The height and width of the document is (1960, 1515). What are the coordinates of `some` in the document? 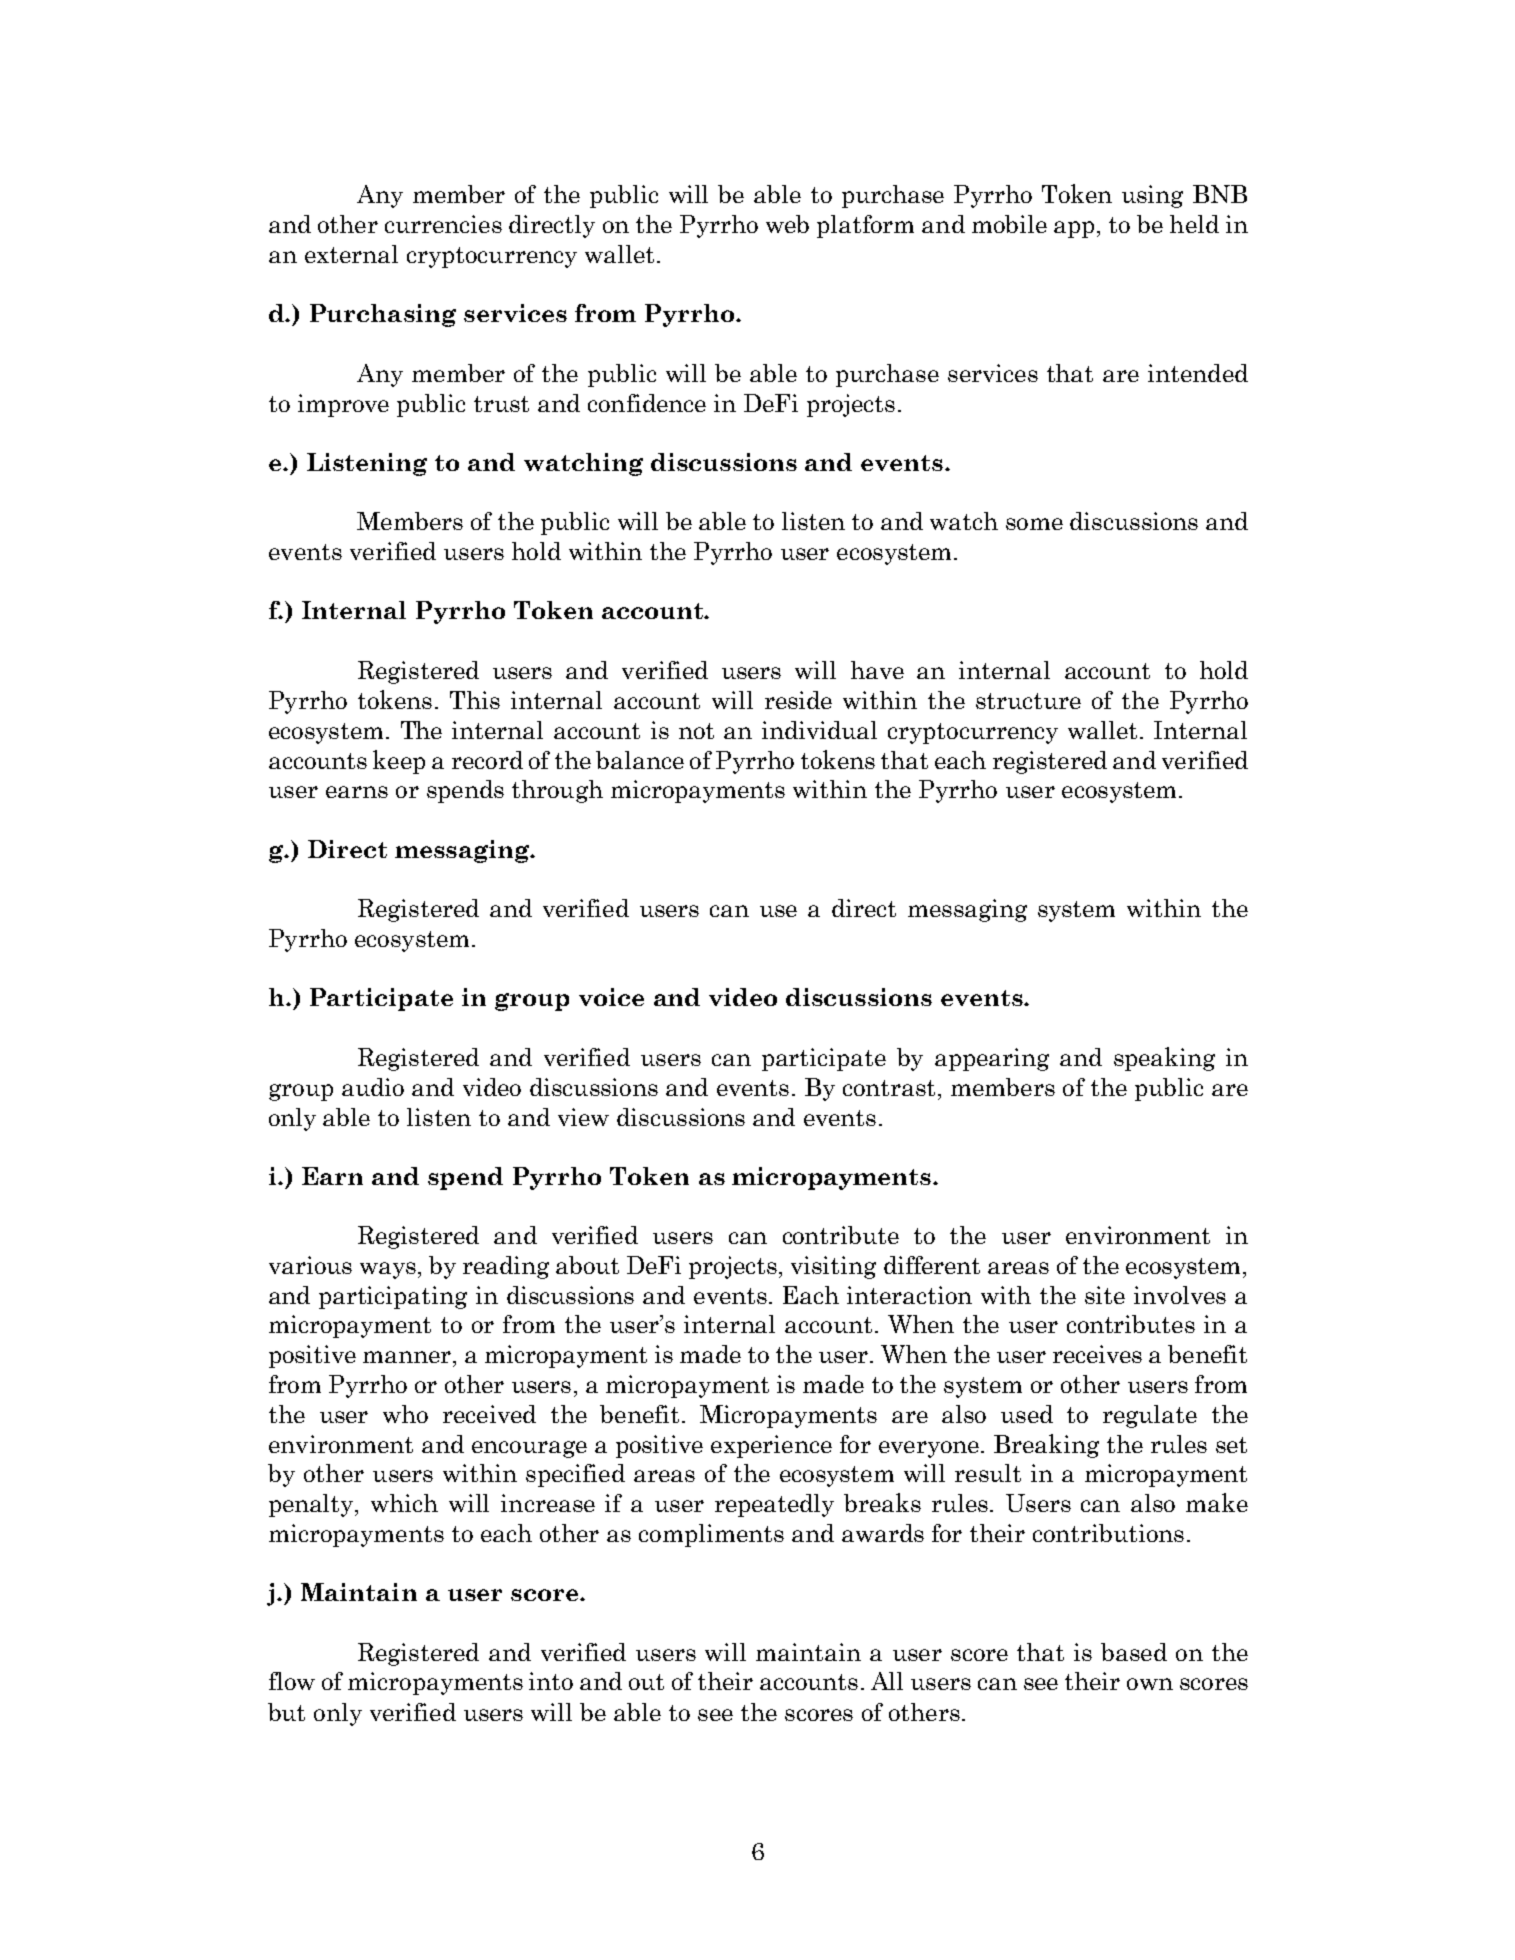 It's located at (1034, 524).
